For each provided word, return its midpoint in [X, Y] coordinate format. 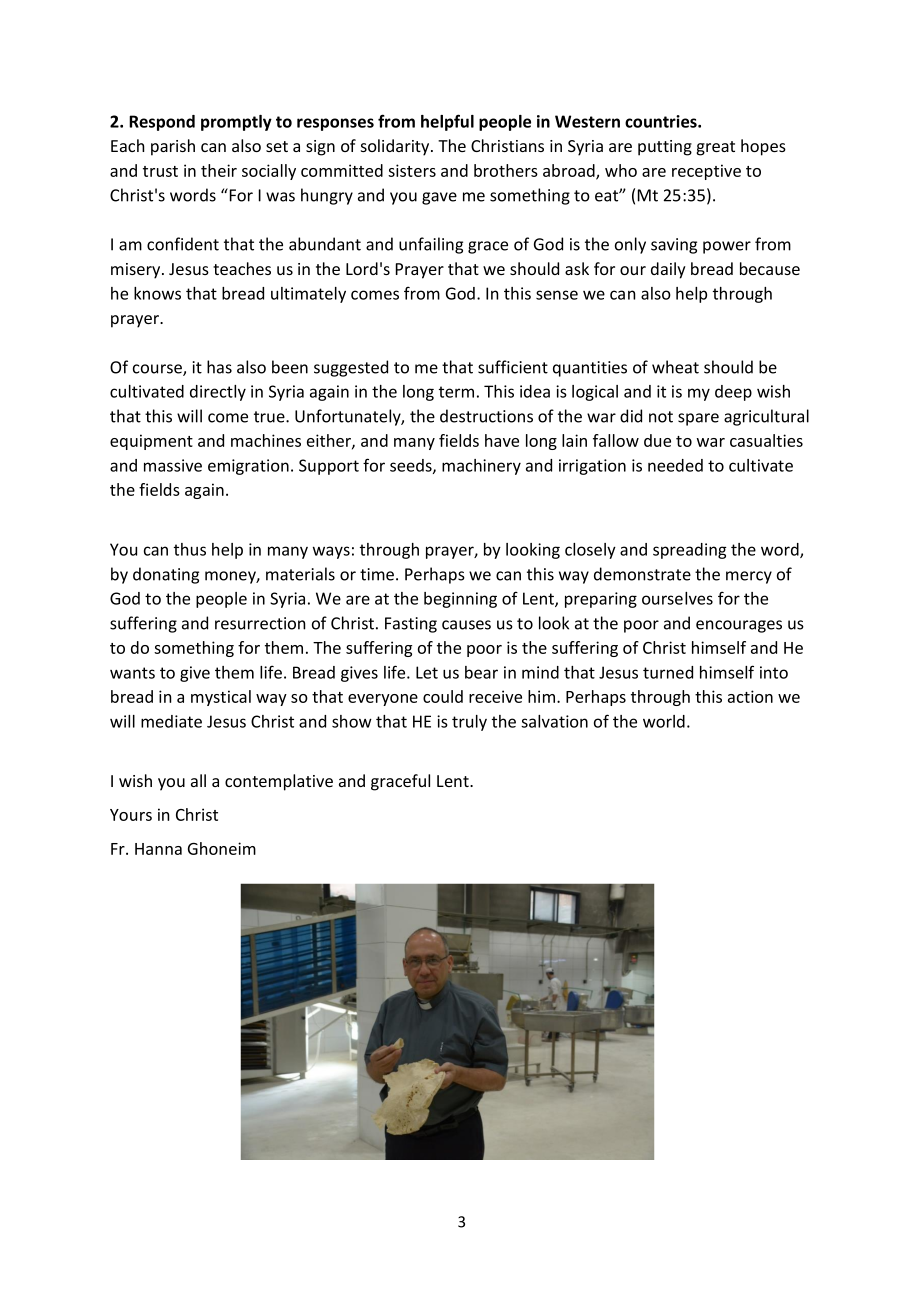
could [443, 696]
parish [173, 147]
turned [668, 672]
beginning [460, 600]
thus [190, 549]
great [715, 148]
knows [157, 293]
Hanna [158, 849]
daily [668, 270]
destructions [486, 416]
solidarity [396, 147]
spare [698, 419]
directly [218, 393]
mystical [221, 698]
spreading [690, 551]
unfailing [431, 245]
